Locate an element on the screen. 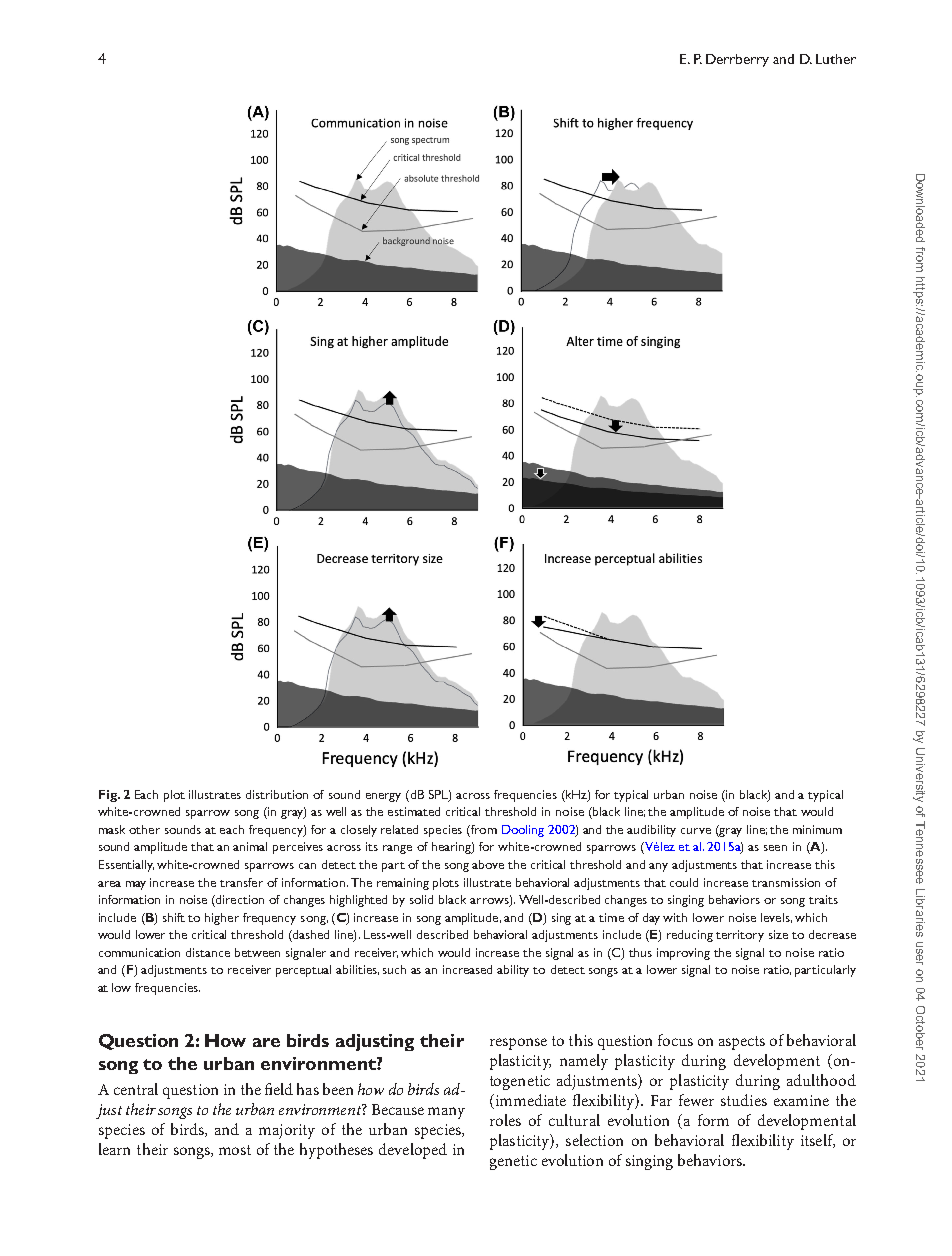 The height and width of the screenshot is (1256, 952). distribution is located at coordinates (277, 794).
